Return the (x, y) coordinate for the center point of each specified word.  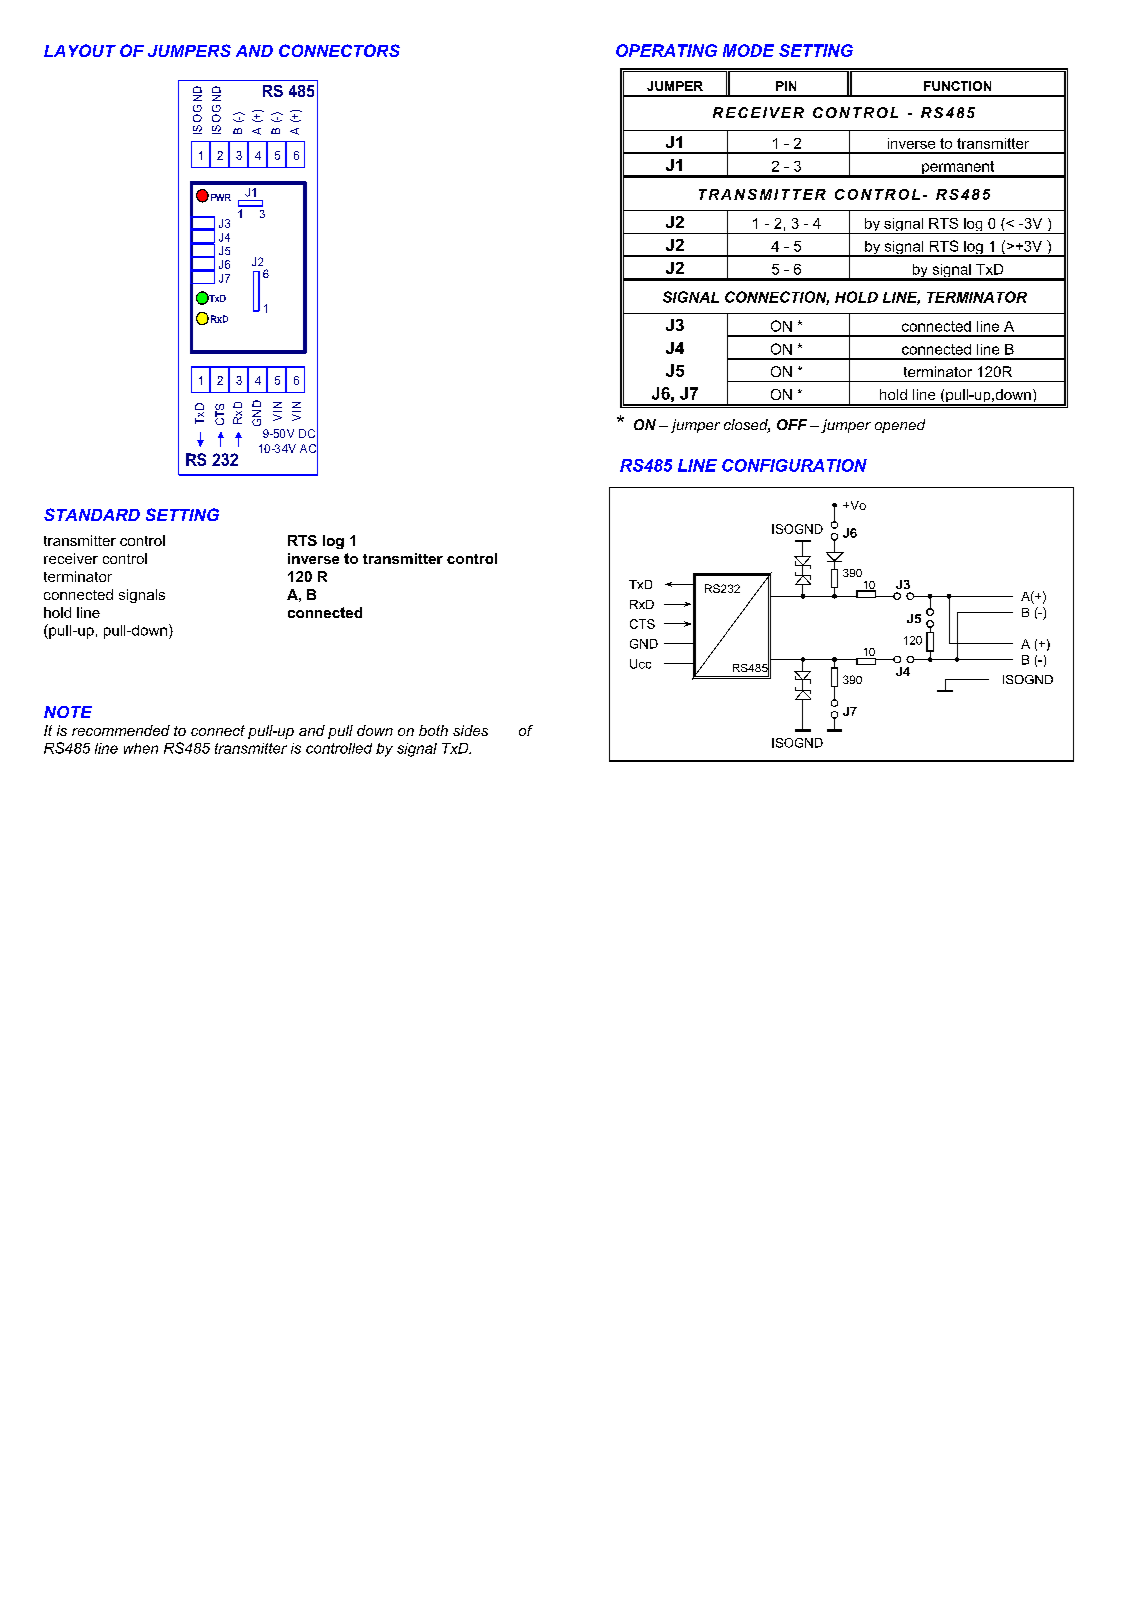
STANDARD (92, 514)
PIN (786, 86)
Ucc (640, 664)
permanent (958, 169)
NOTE (68, 712)
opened (900, 426)
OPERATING (666, 50)
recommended (121, 730)
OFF (792, 424)
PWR (221, 197)
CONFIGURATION (794, 465)
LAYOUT (80, 50)
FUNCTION (957, 86)
